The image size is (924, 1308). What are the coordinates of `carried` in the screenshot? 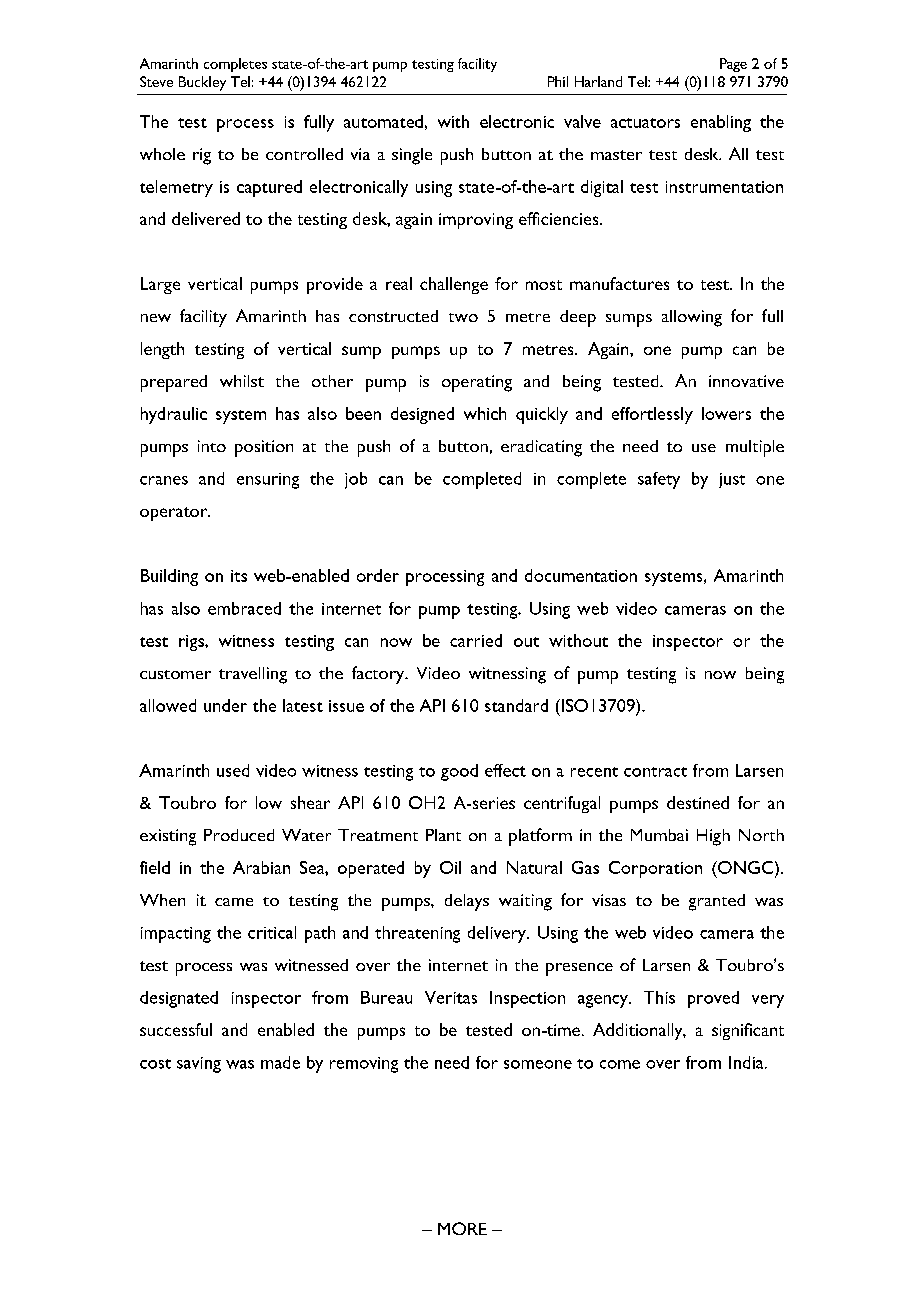 It's located at (476, 640).
